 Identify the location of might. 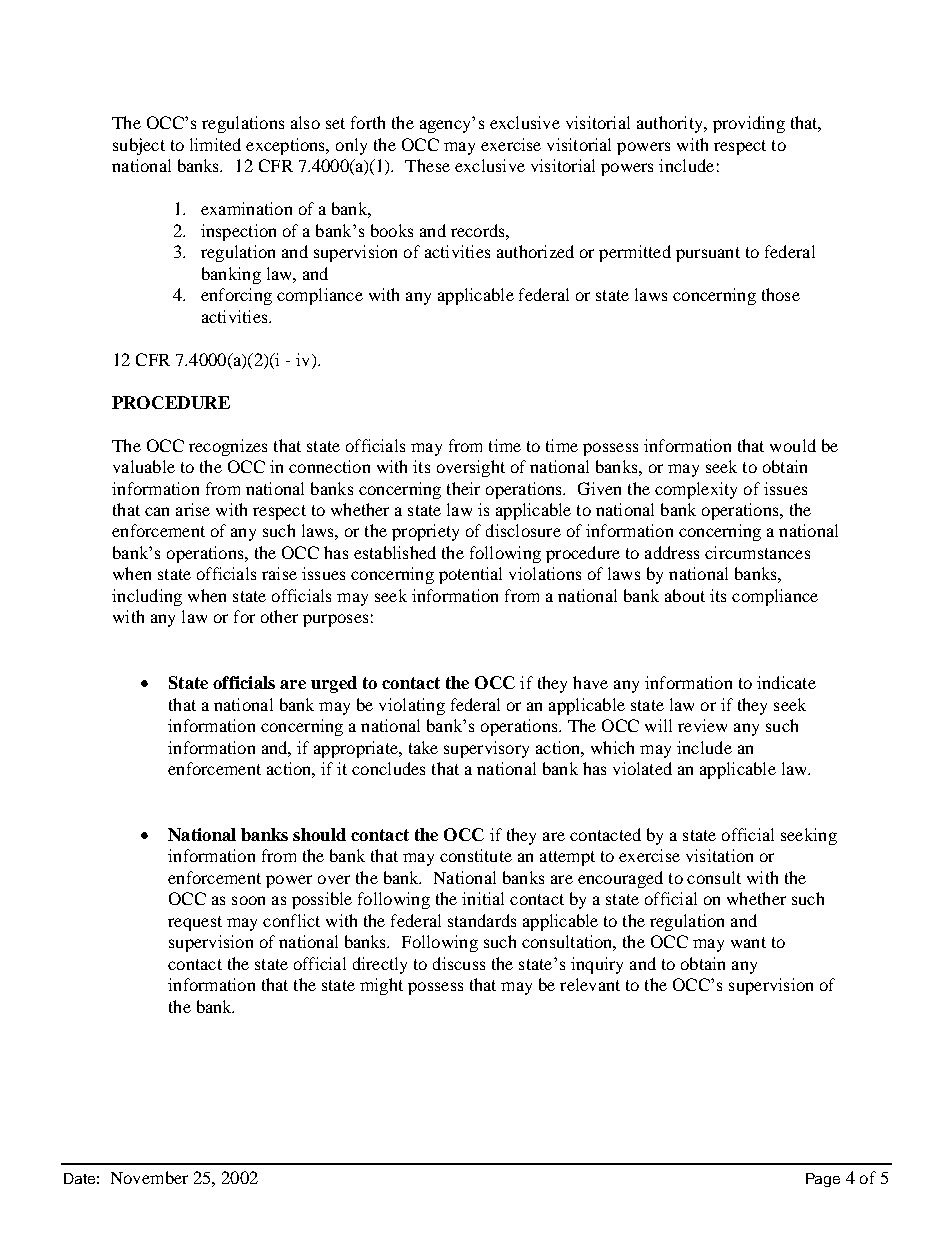
(381, 986).
